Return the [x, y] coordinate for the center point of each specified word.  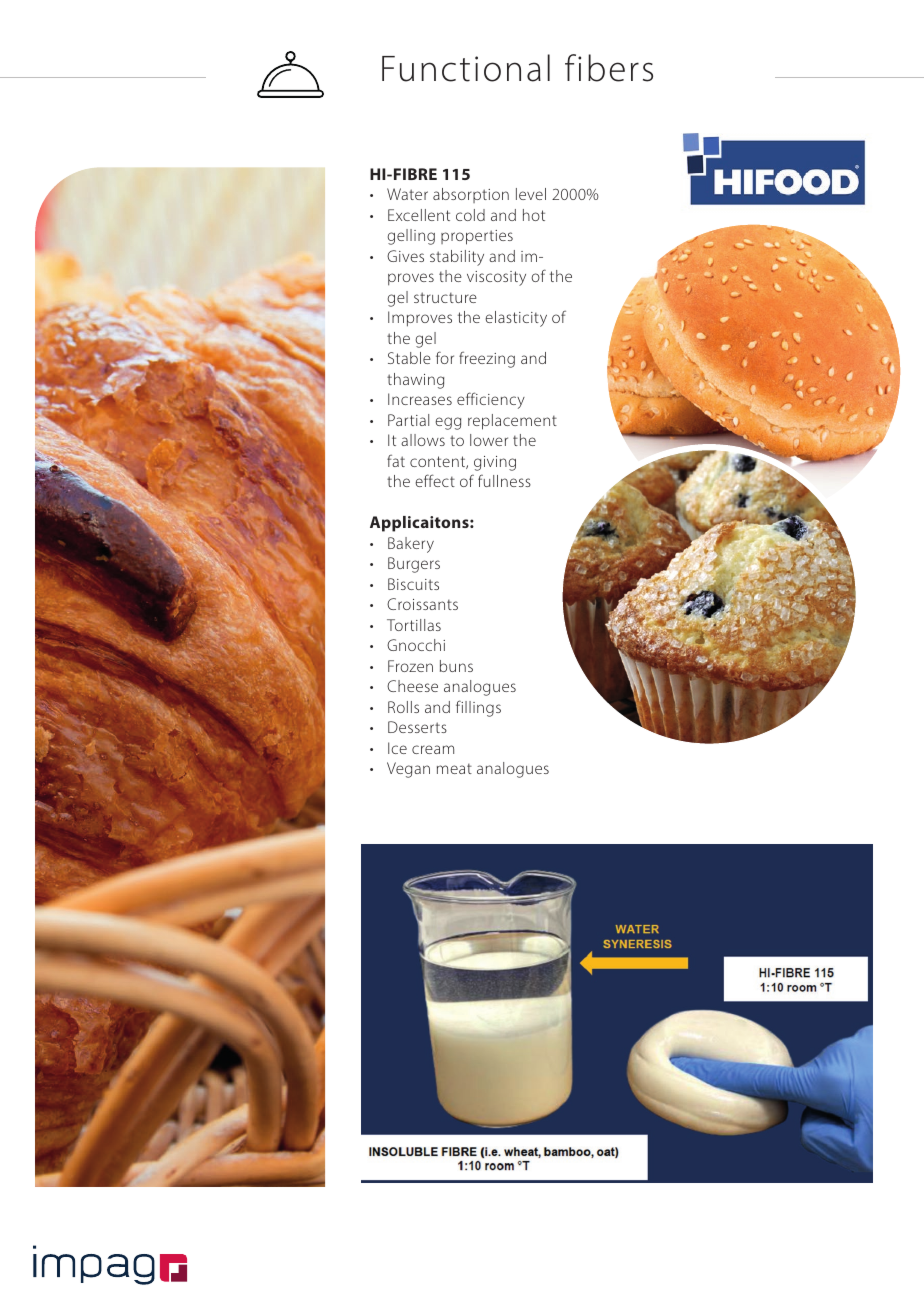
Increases [420, 399]
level [531, 194]
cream [433, 749]
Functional [466, 68]
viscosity [496, 278]
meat [454, 768]
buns [456, 666]
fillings [478, 708]
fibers [609, 68]
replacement [512, 422]
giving [495, 463]
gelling [411, 237]
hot [534, 215]
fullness [504, 480]
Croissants [422, 604]
